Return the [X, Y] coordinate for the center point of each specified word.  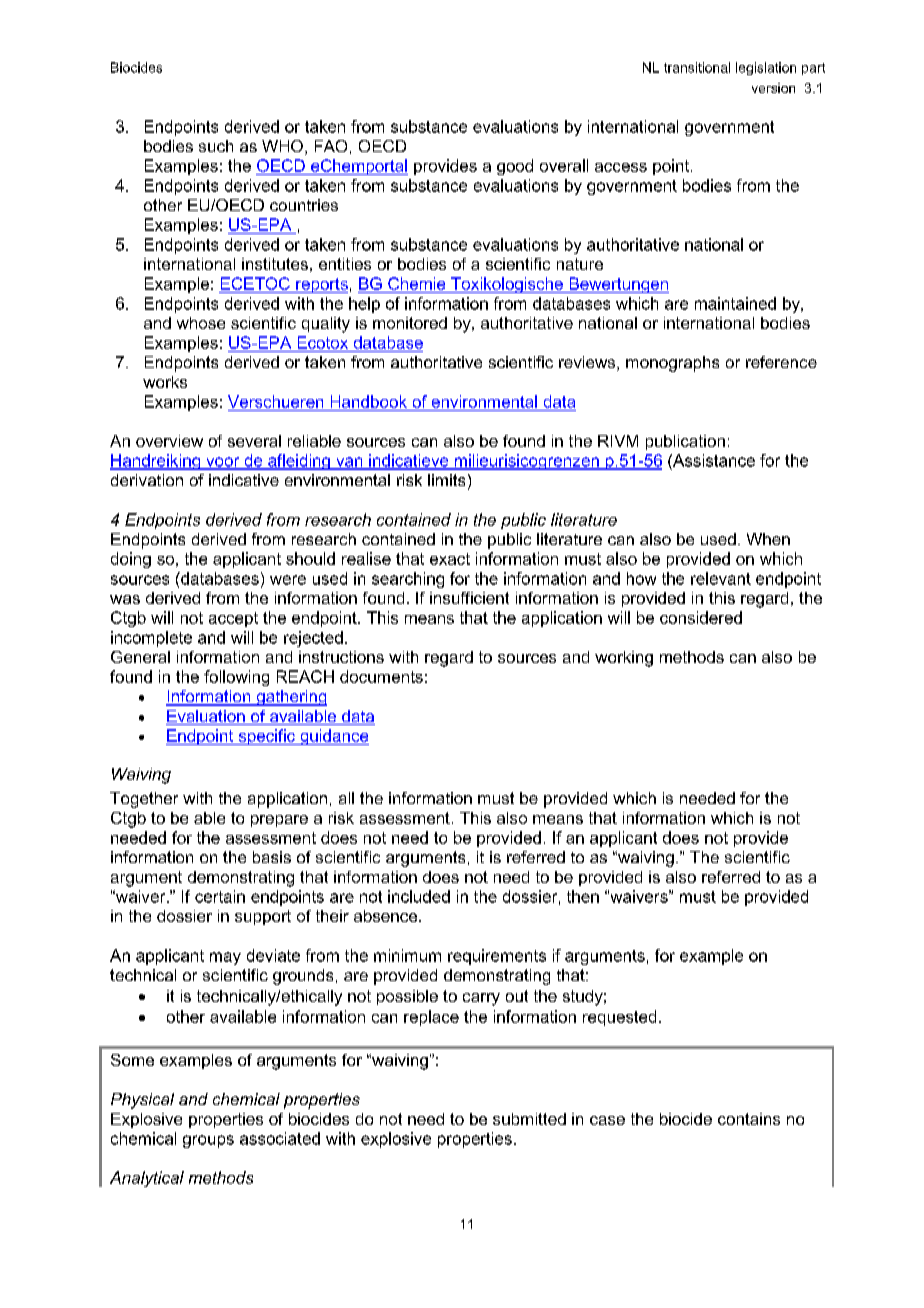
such [216, 146]
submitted [529, 1119]
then [583, 896]
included [419, 896]
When [768, 539]
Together [144, 800]
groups [208, 1141]
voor [223, 463]
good [515, 167]
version [773, 88]
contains [749, 1119]
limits [446, 480]
